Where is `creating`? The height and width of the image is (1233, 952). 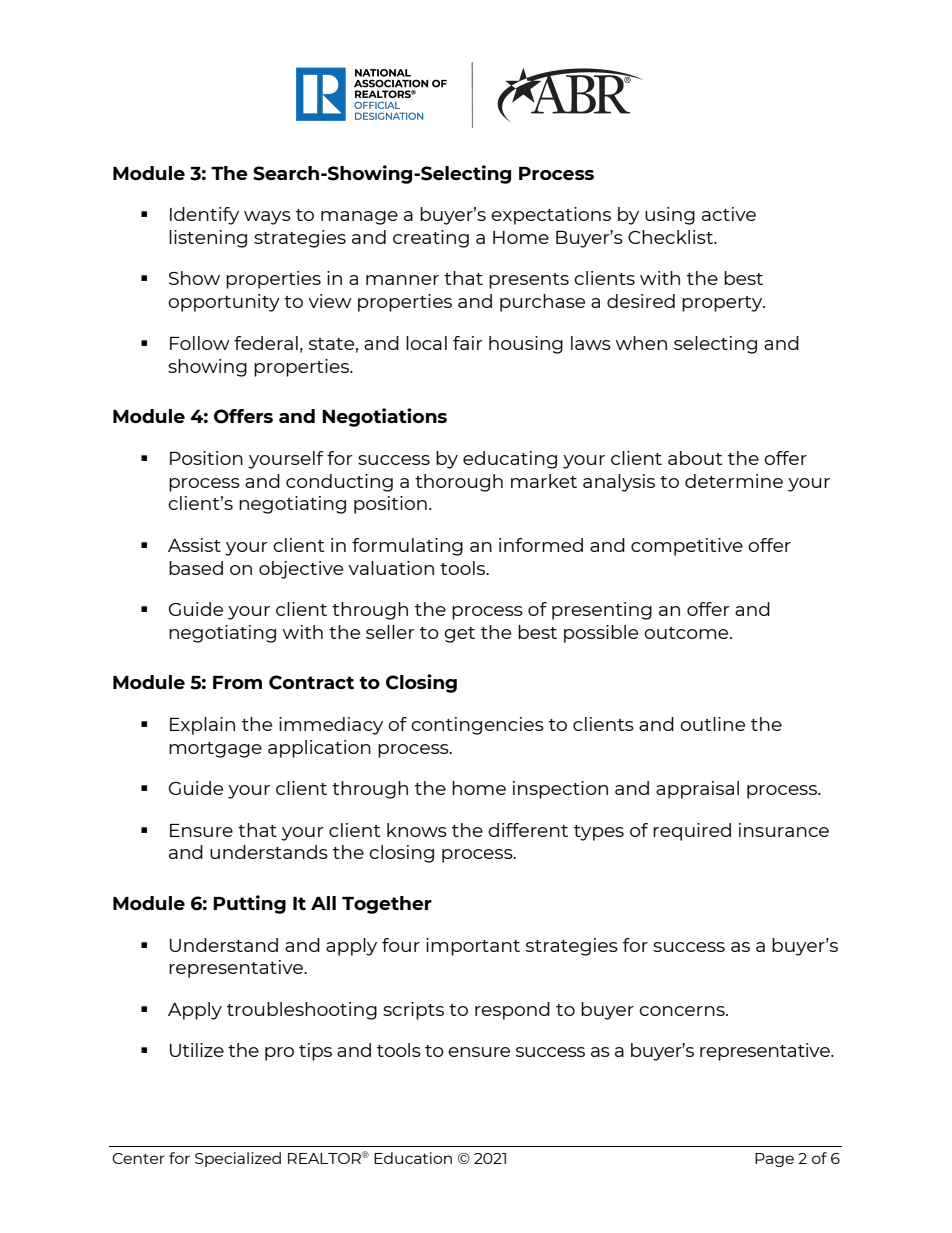
creating is located at coordinates (431, 239).
